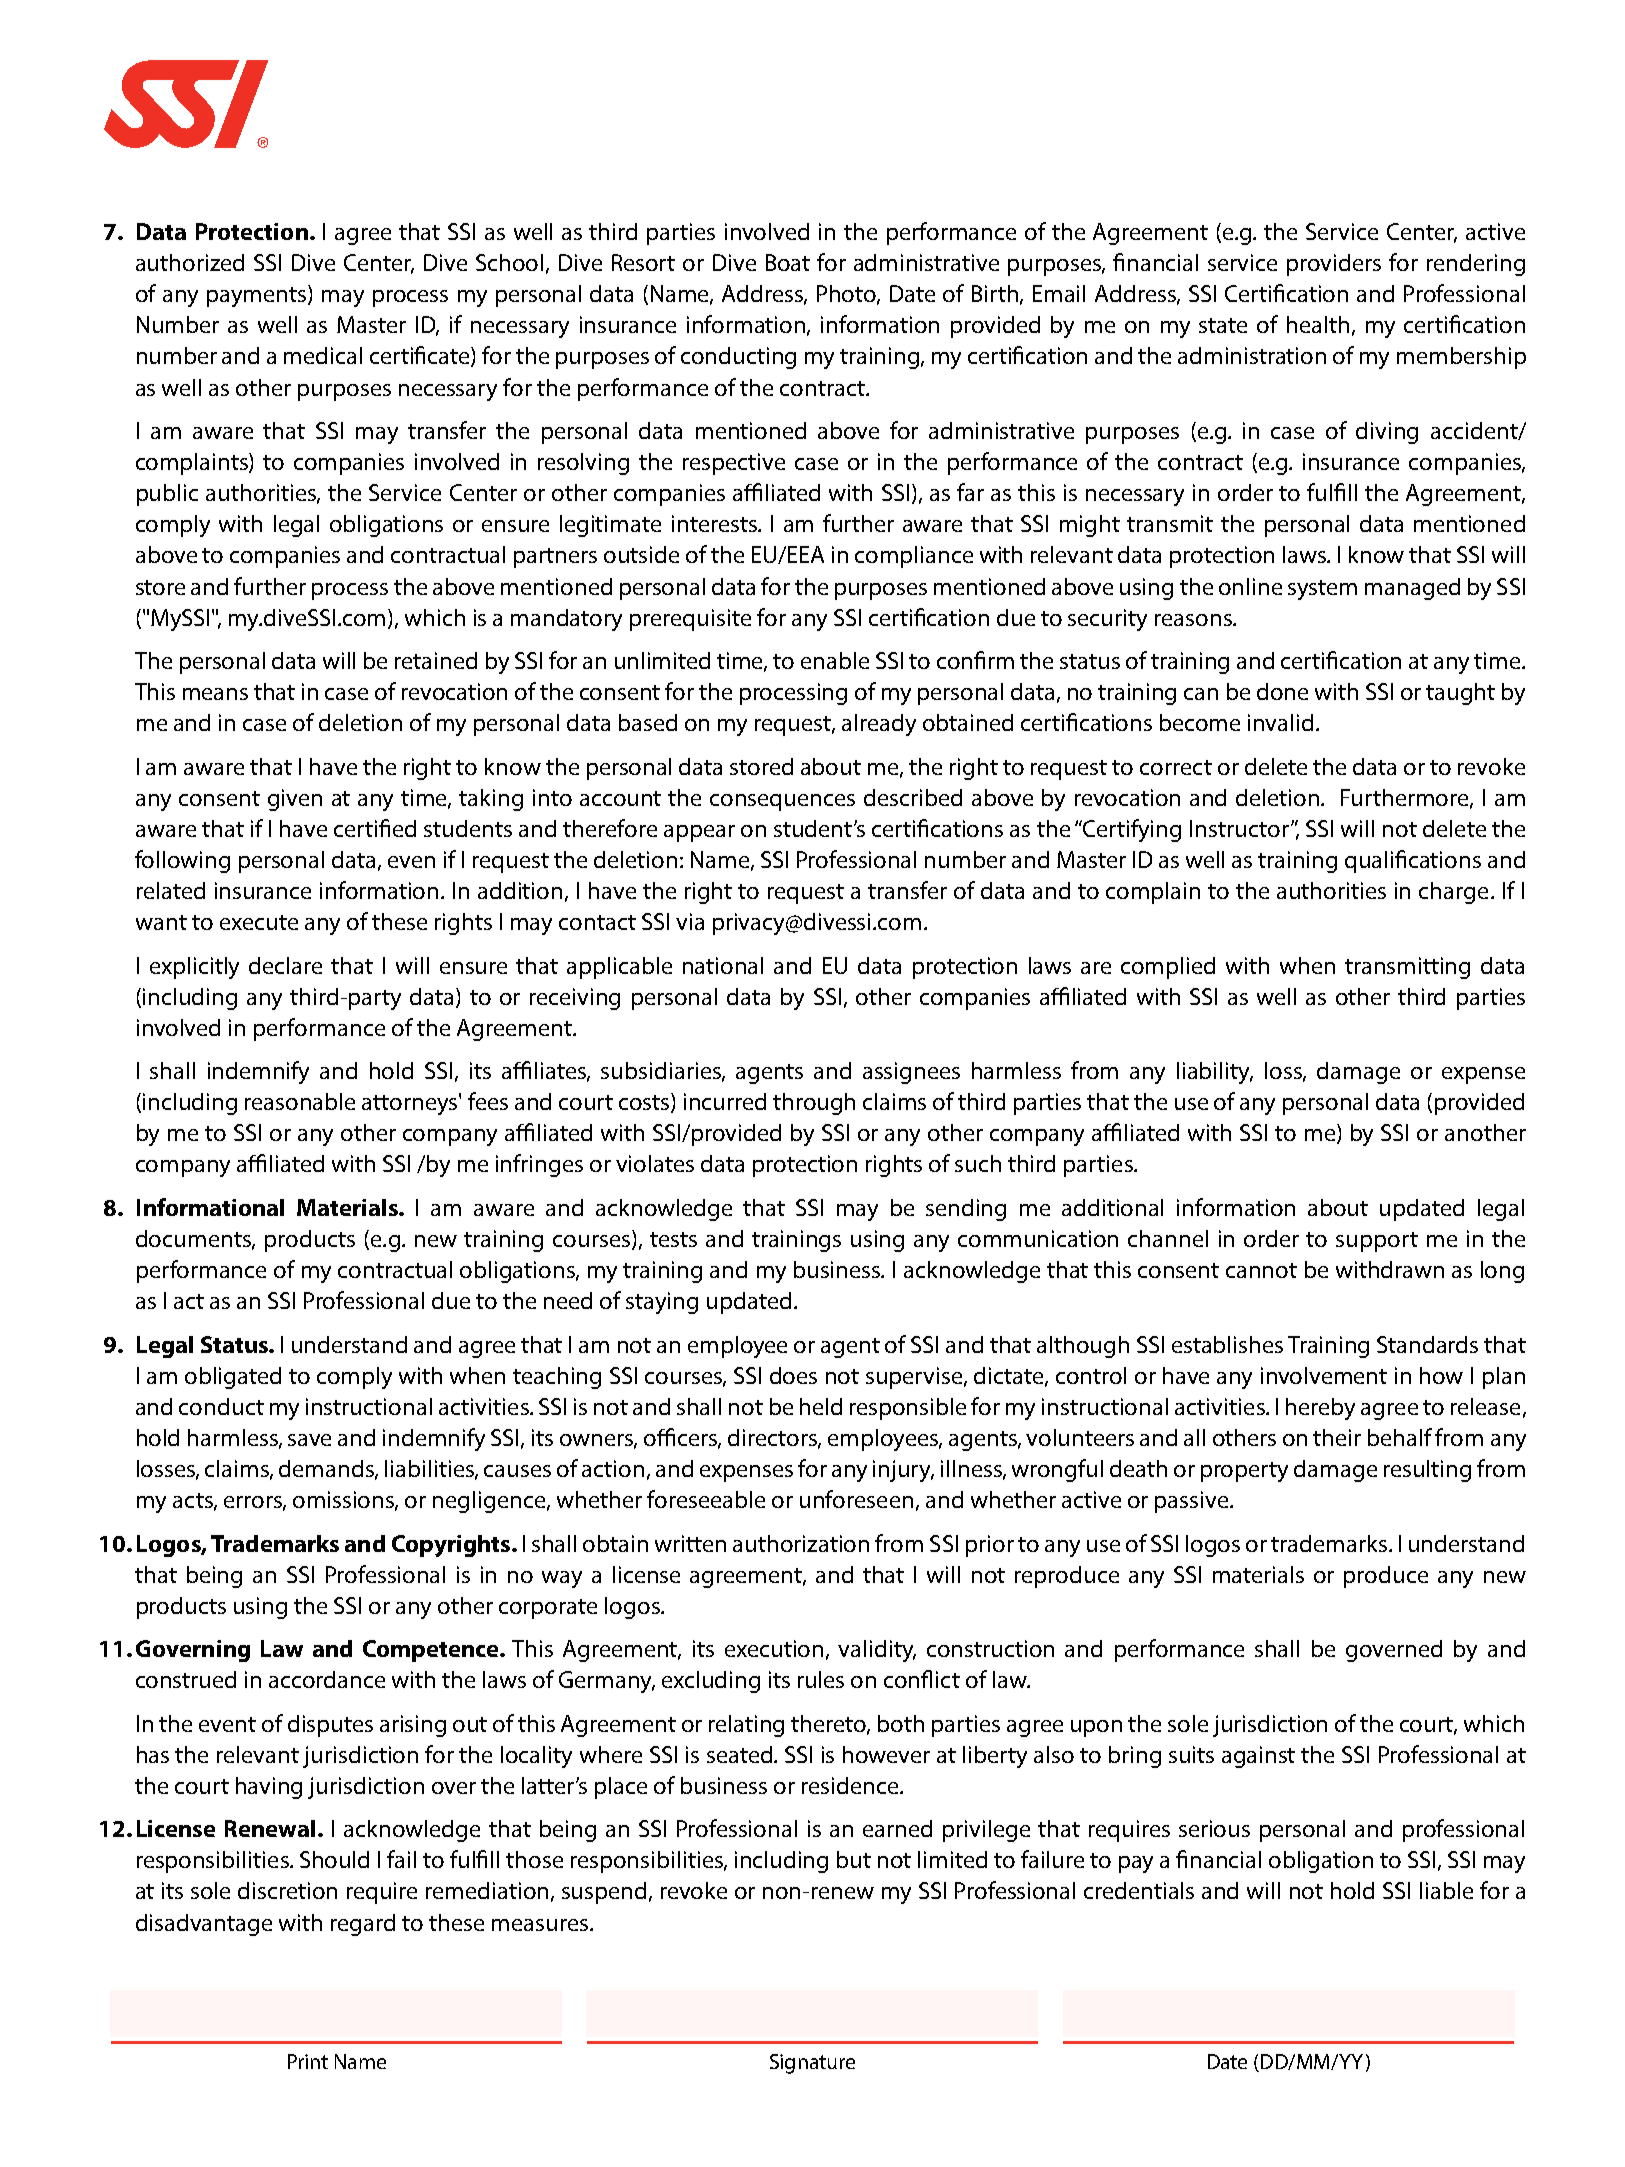 This document has height=2167, width=1625. What do you see at coordinates (801, 1543) in the document?
I see `authorization` at bounding box center [801, 1543].
